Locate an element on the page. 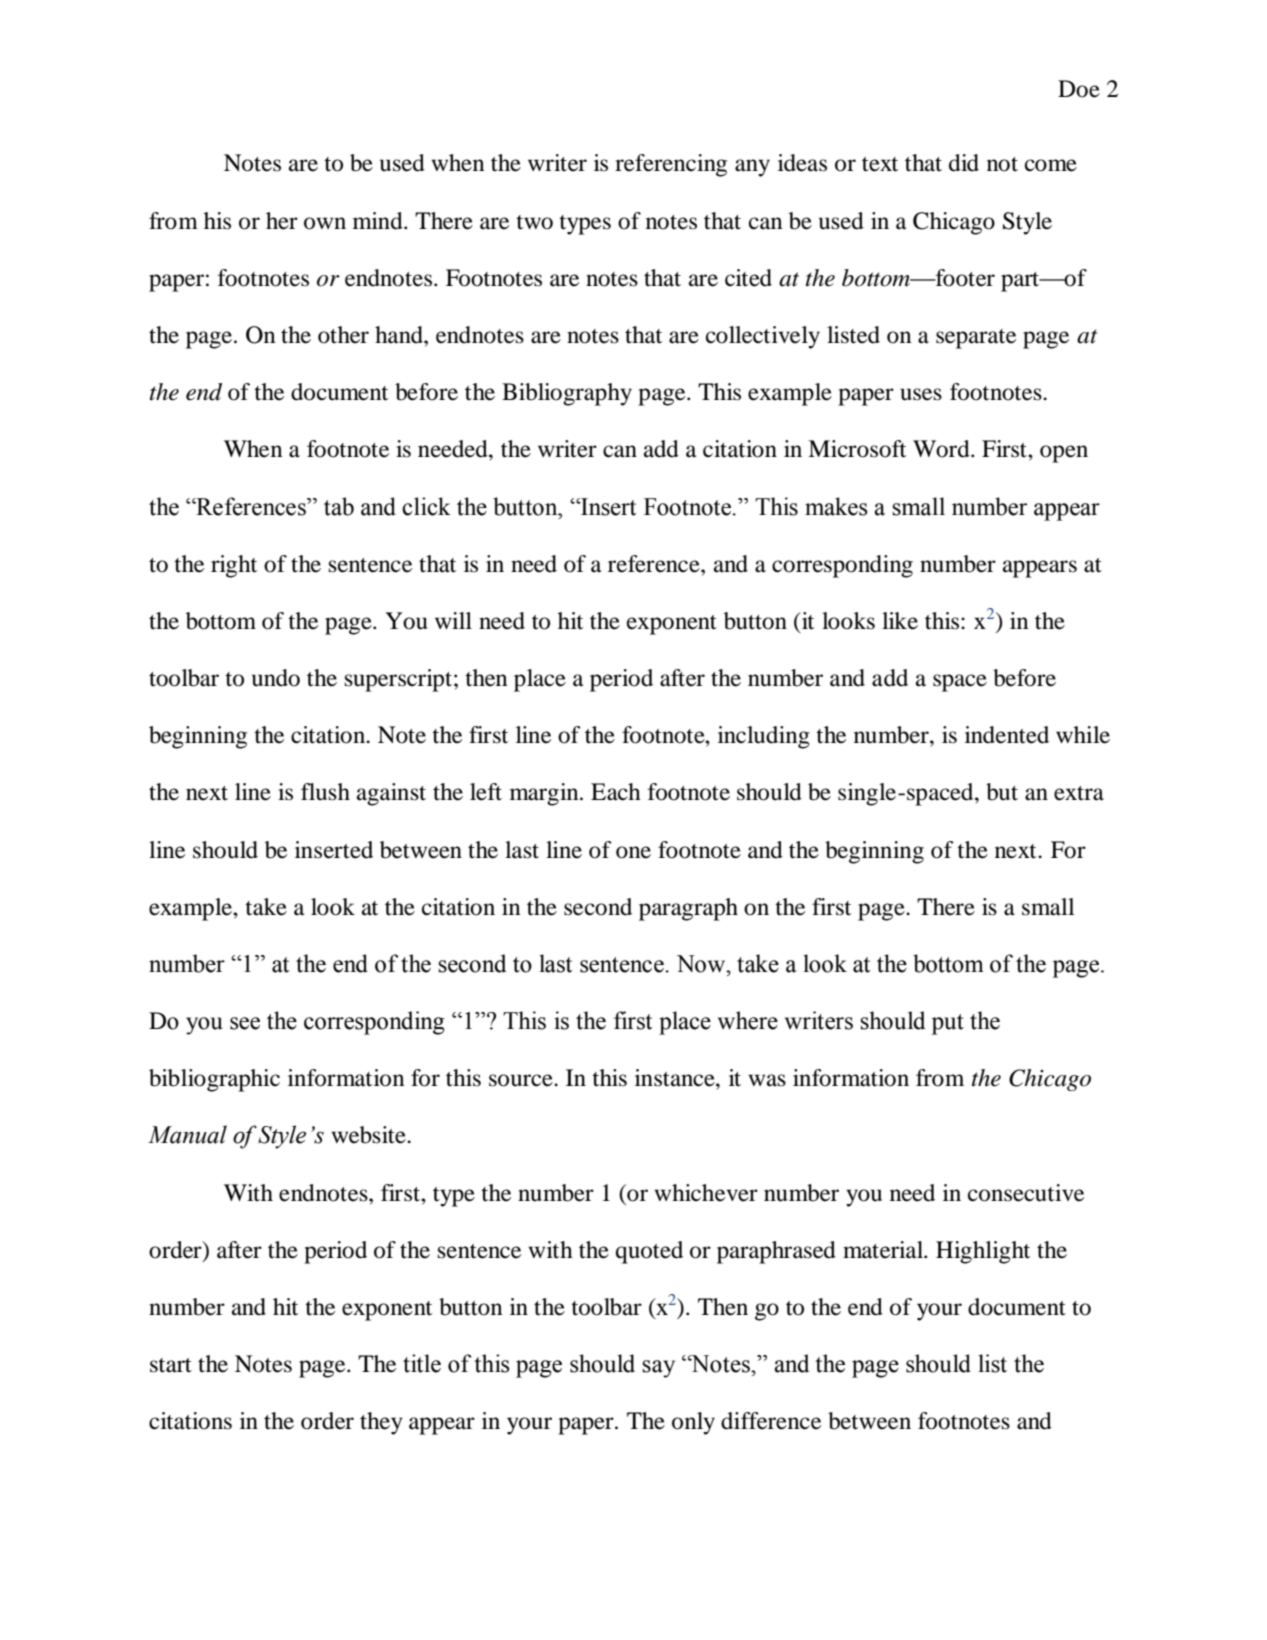 The image size is (1267, 1640). say is located at coordinates (658, 1369).
